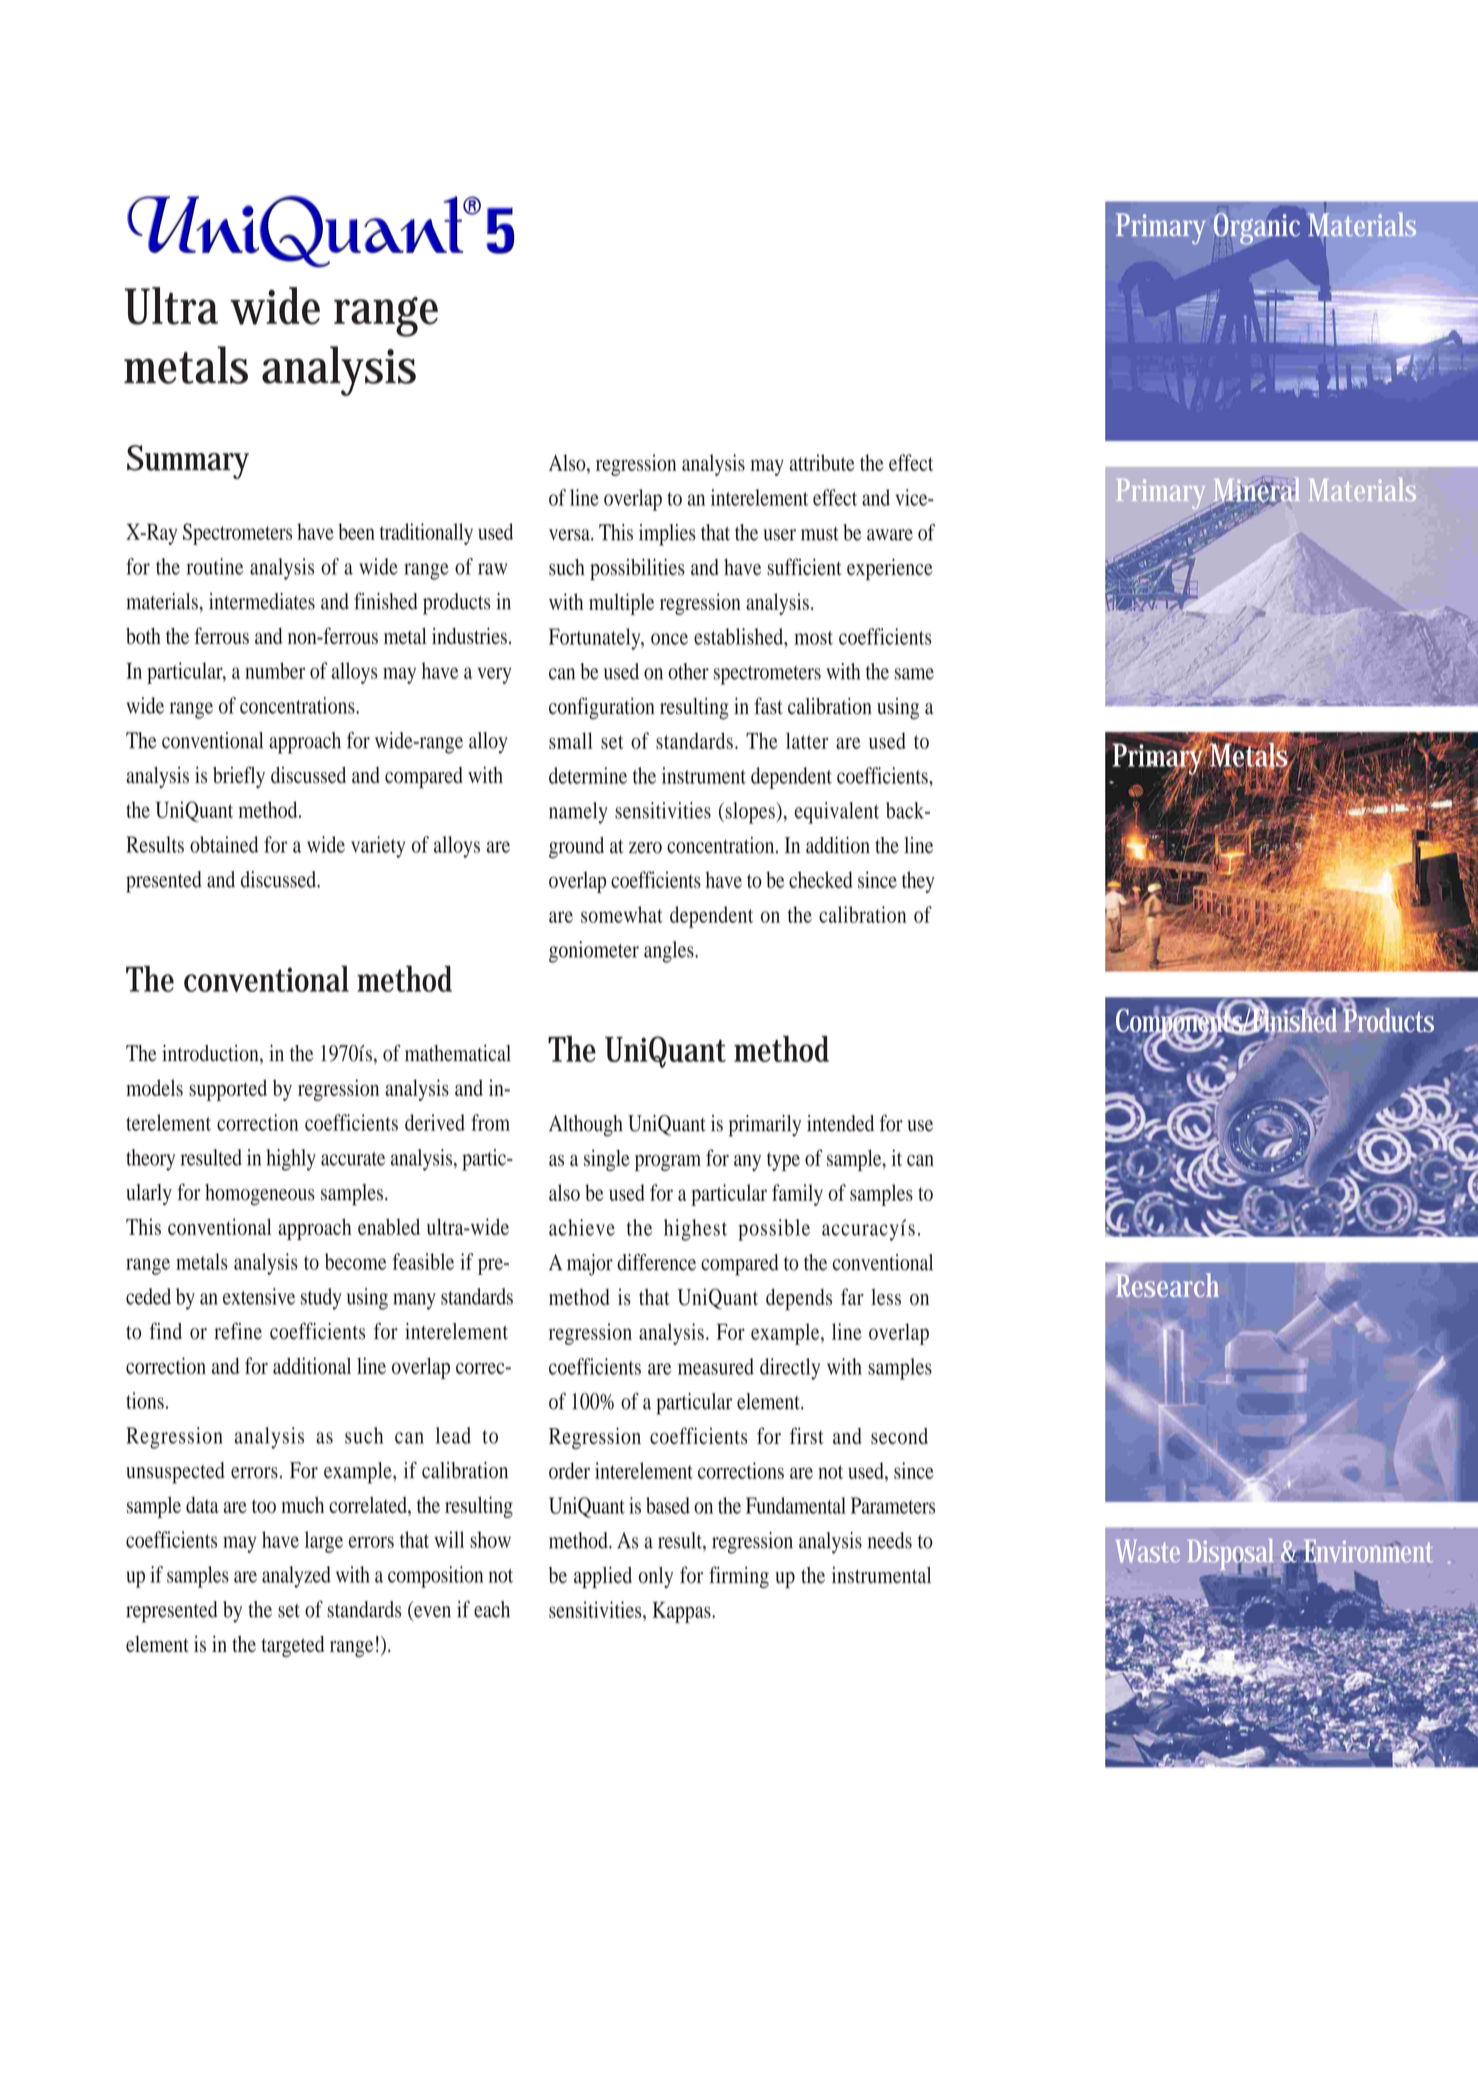 The height and width of the screenshot is (2088, 1478). I want to click on Organic, so click(1256, 229).
